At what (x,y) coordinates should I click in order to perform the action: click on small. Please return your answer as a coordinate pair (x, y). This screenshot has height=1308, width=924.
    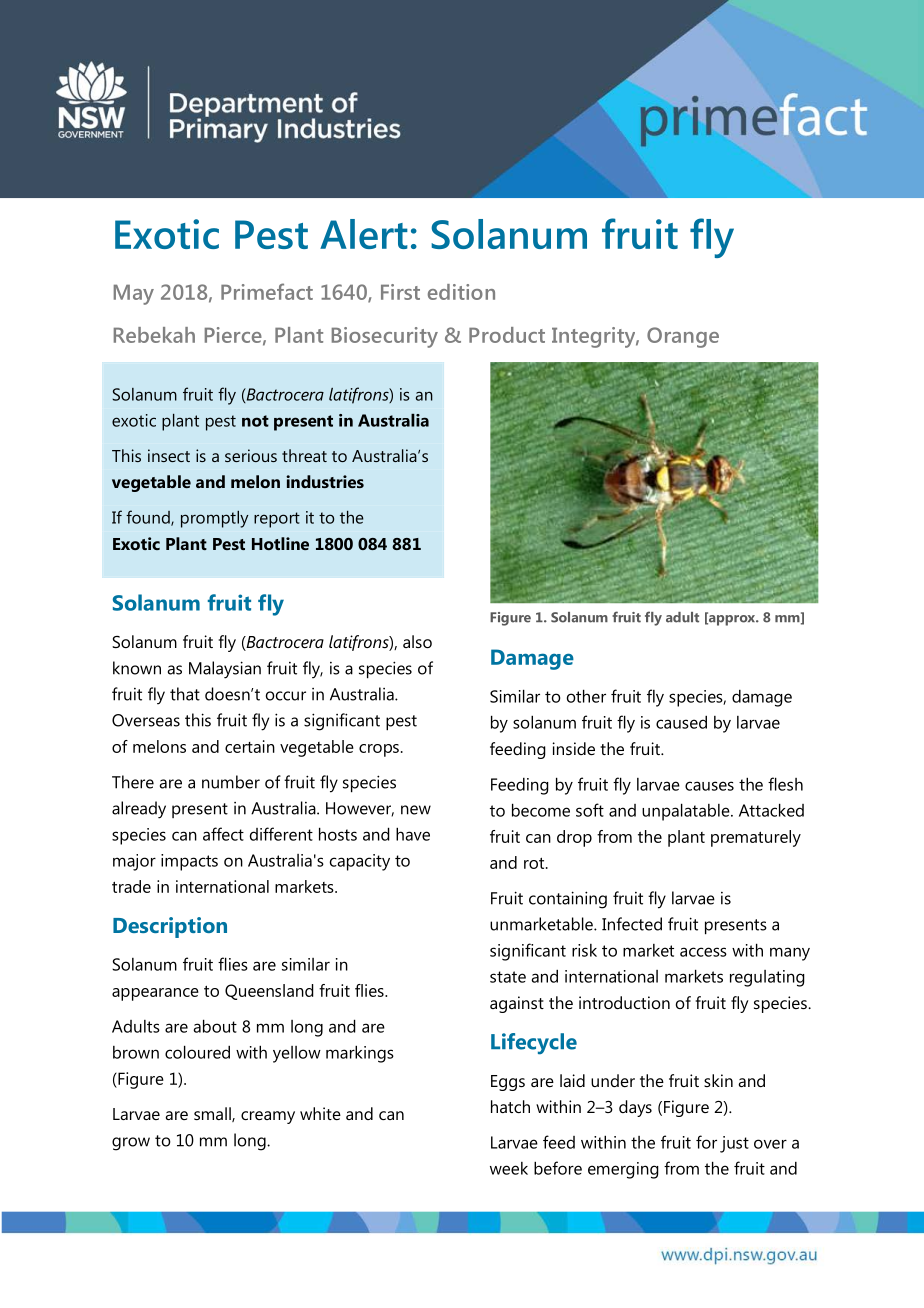
    Looking at the image, I should click on (213, 1114).
